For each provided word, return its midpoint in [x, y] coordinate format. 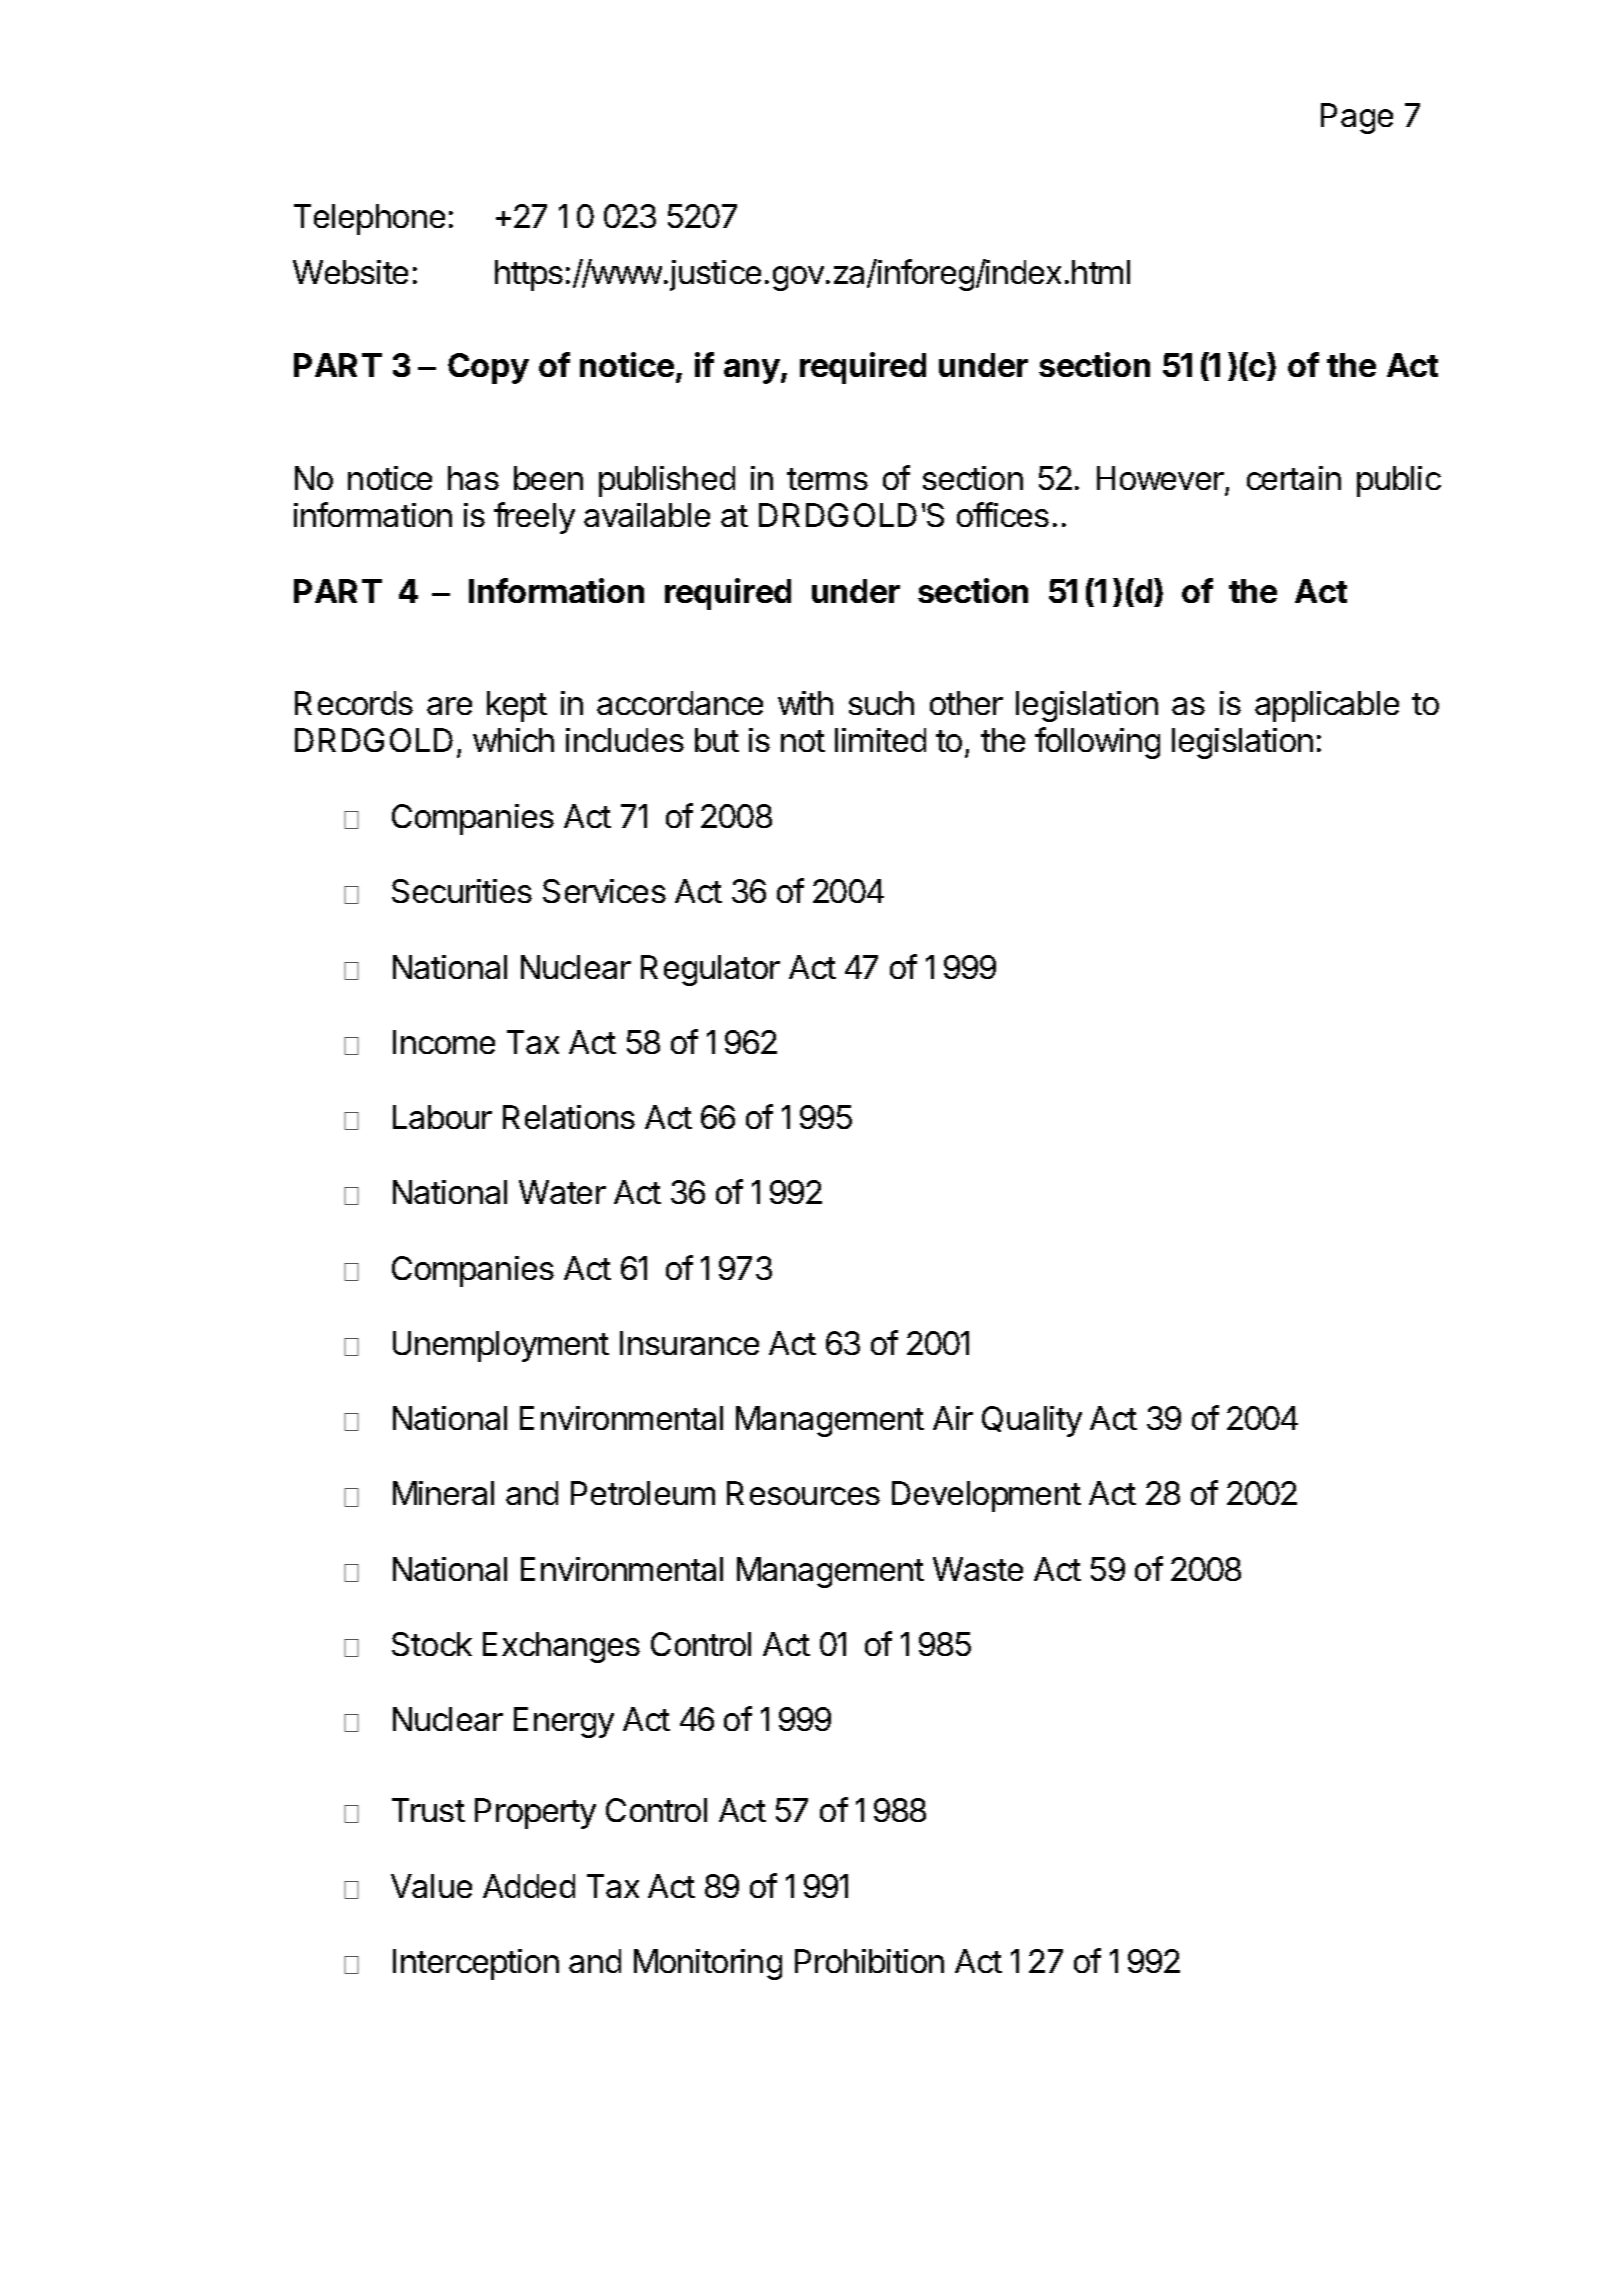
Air [953, 1418]
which [513, 740]
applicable [1327, 706]
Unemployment [501, 1346]
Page [1357, 118]
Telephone [369, 219]
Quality [1032, 1421]
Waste [978, 1569]
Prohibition [869, 1961]
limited [880, 740]
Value [431, 1886]
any [752, 371]
